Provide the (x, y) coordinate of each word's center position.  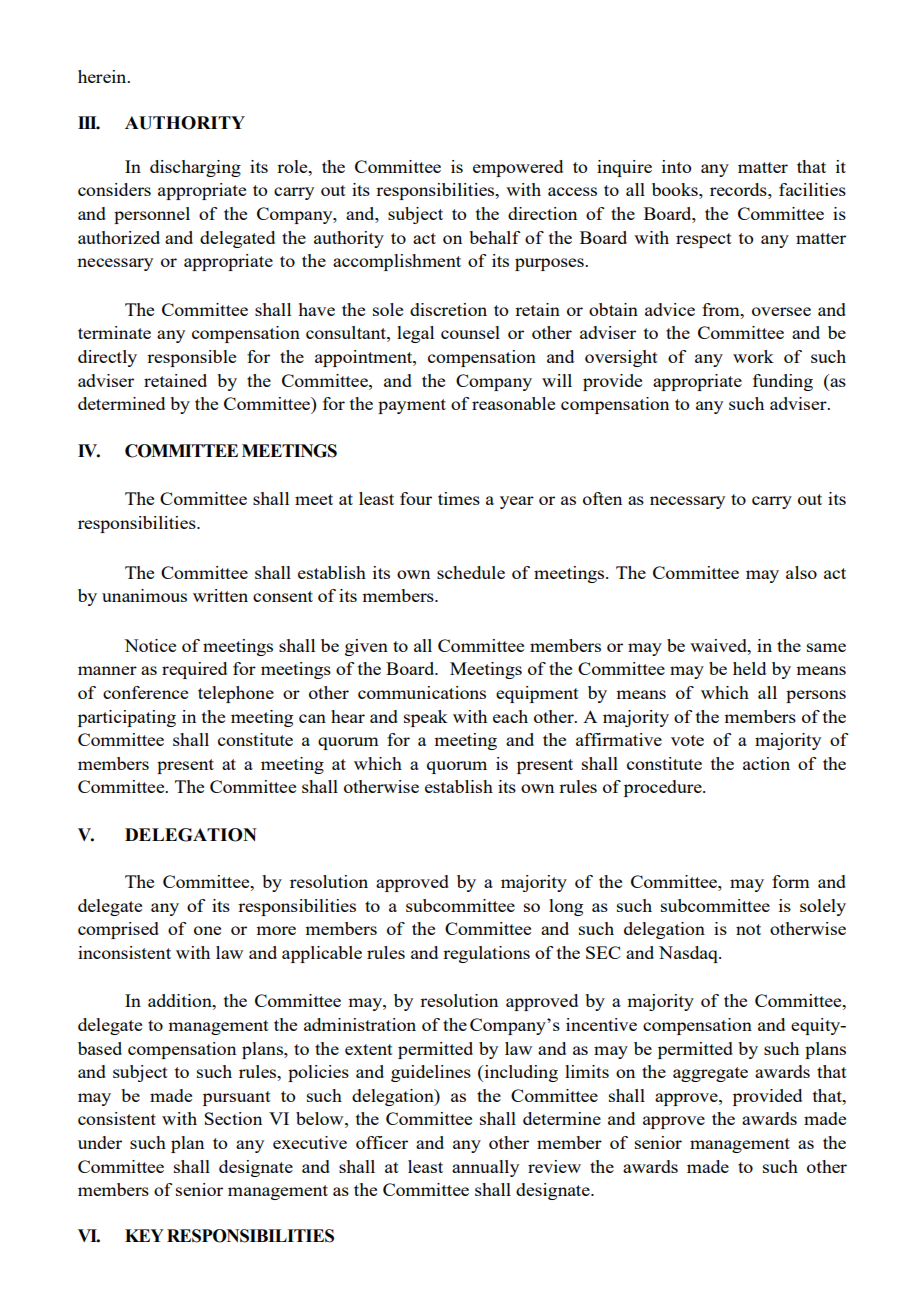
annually (485, 1168)
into (677, 166)
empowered (518, 168)
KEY (144, 1235)
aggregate (710, 1074)
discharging (195, 168)
